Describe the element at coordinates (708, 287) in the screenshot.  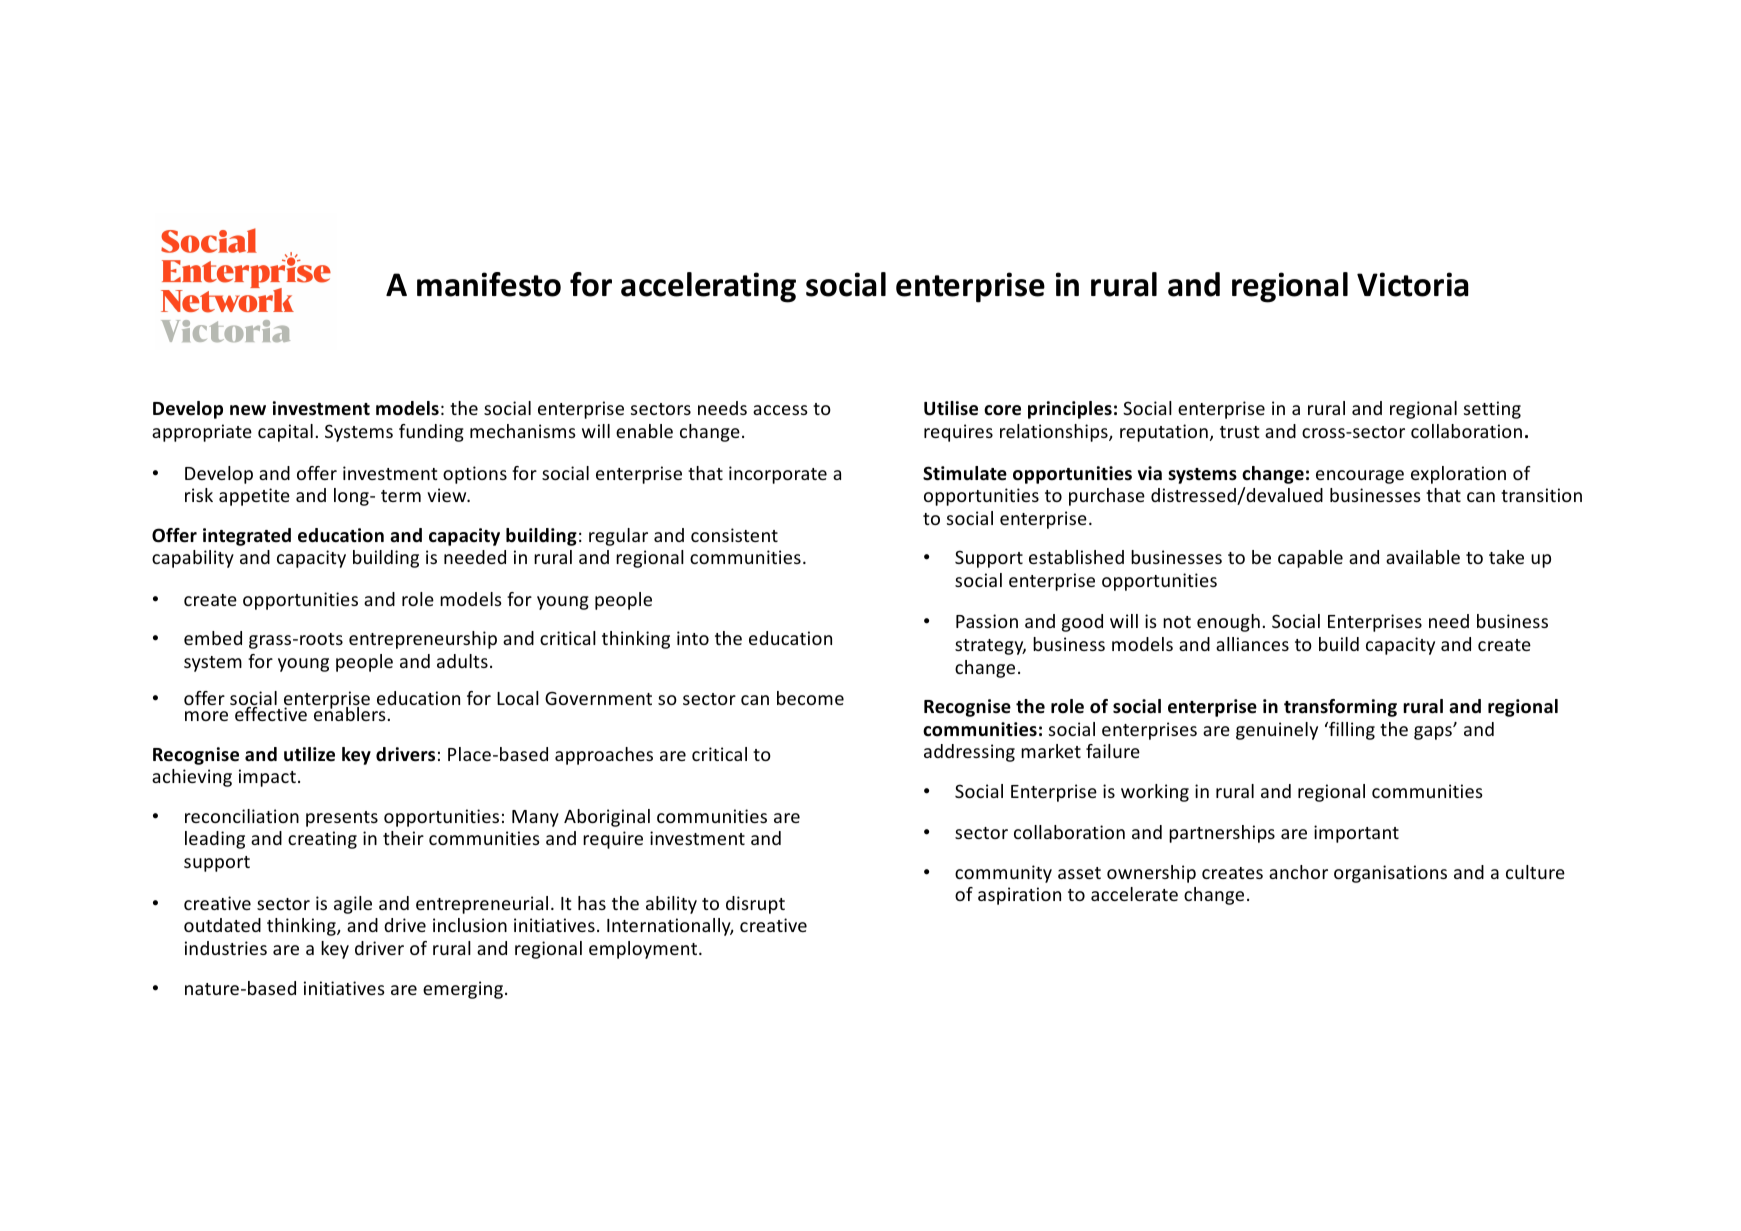
I see `accelerating` at that location.
